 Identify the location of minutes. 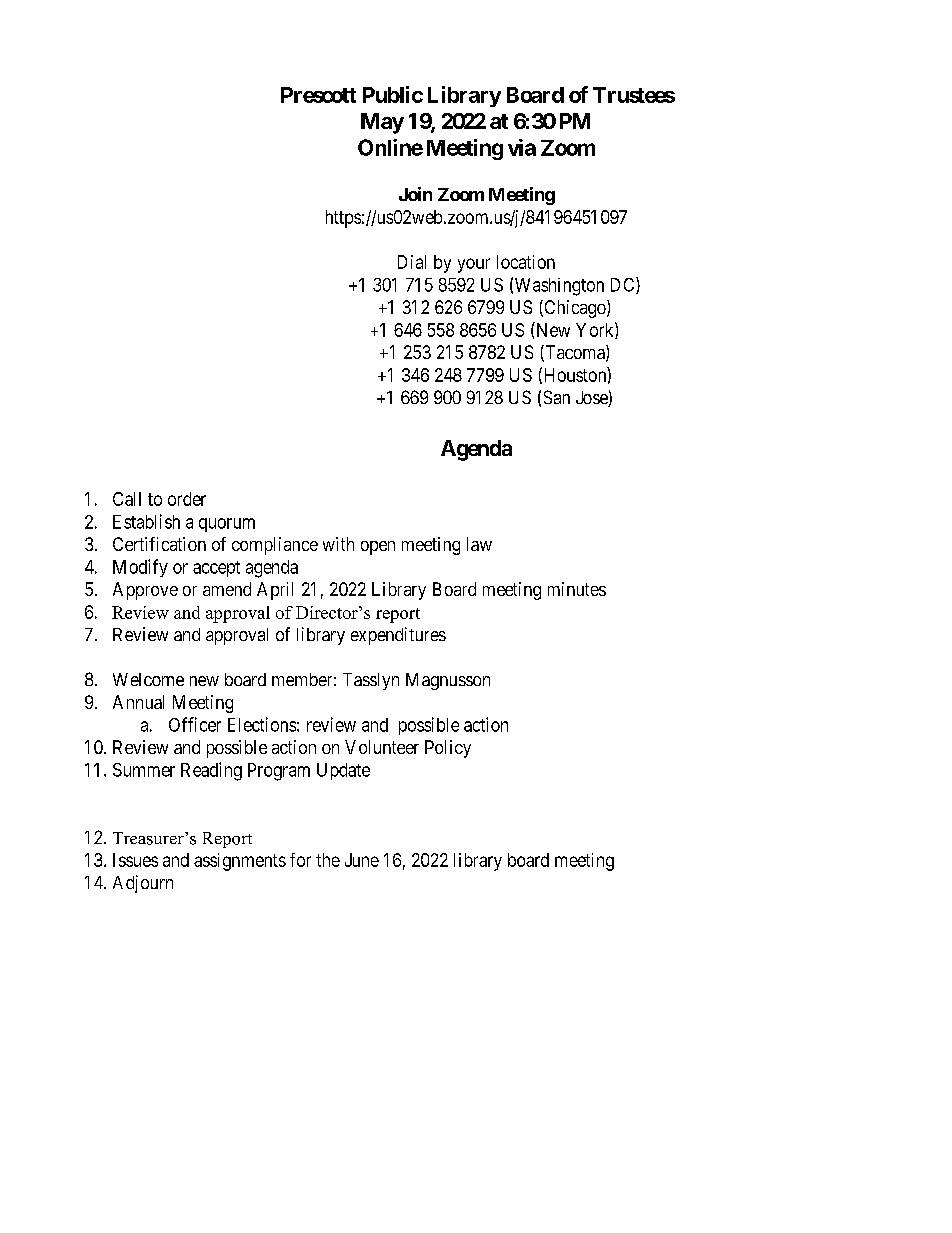
(577, 589).
